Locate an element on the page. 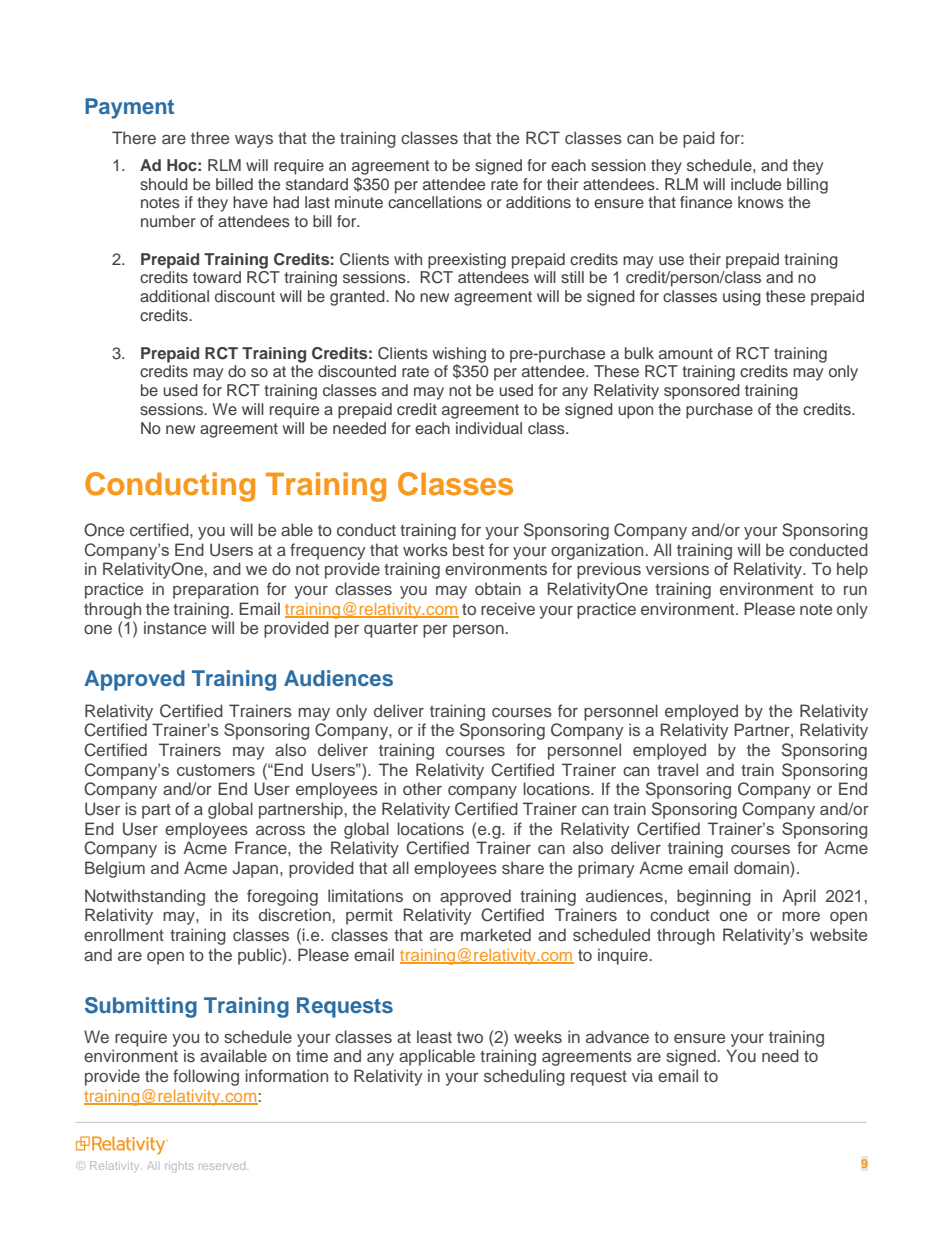  run is located at coordinates (855, 590).
